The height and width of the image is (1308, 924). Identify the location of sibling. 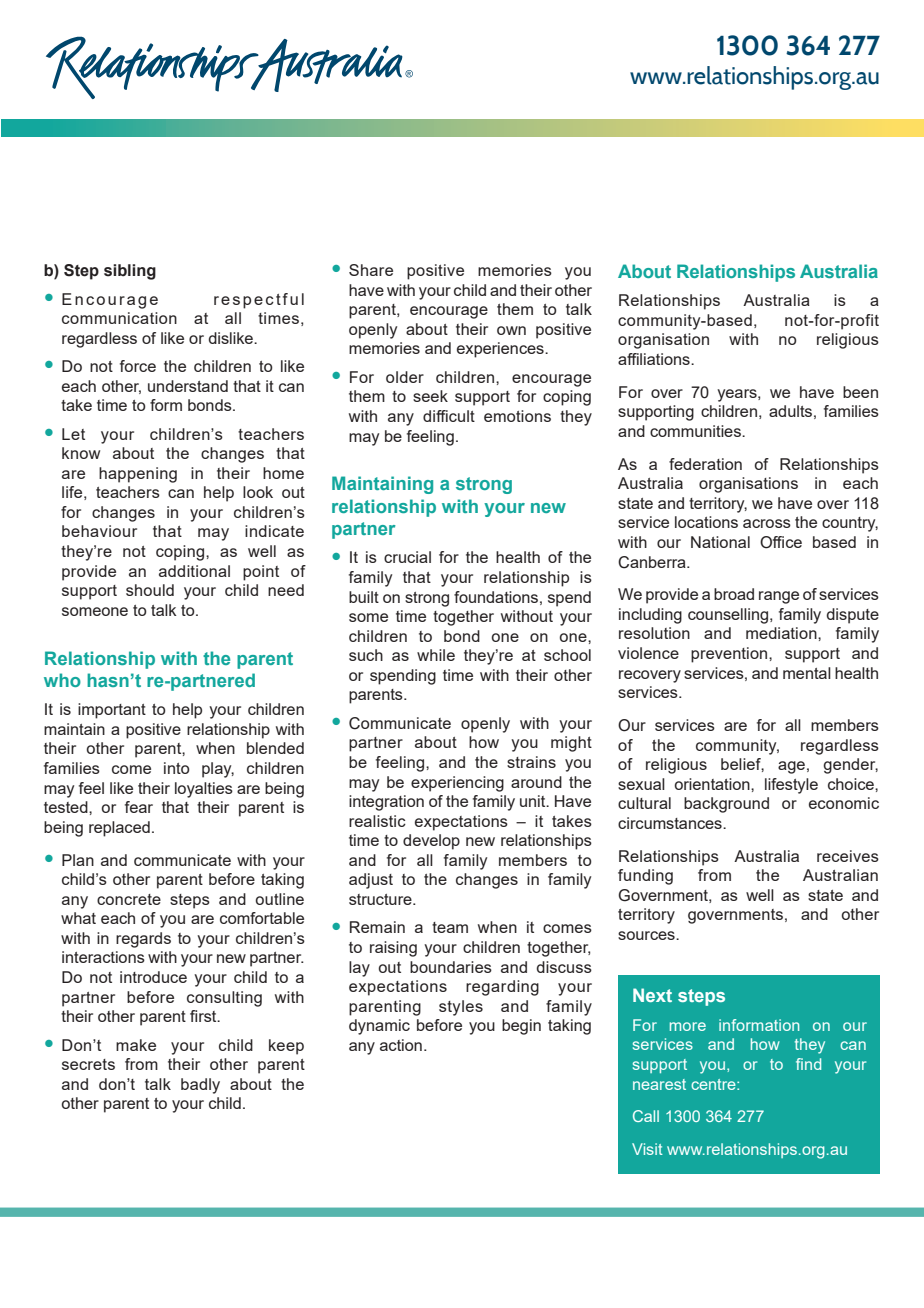
(130, 272).
